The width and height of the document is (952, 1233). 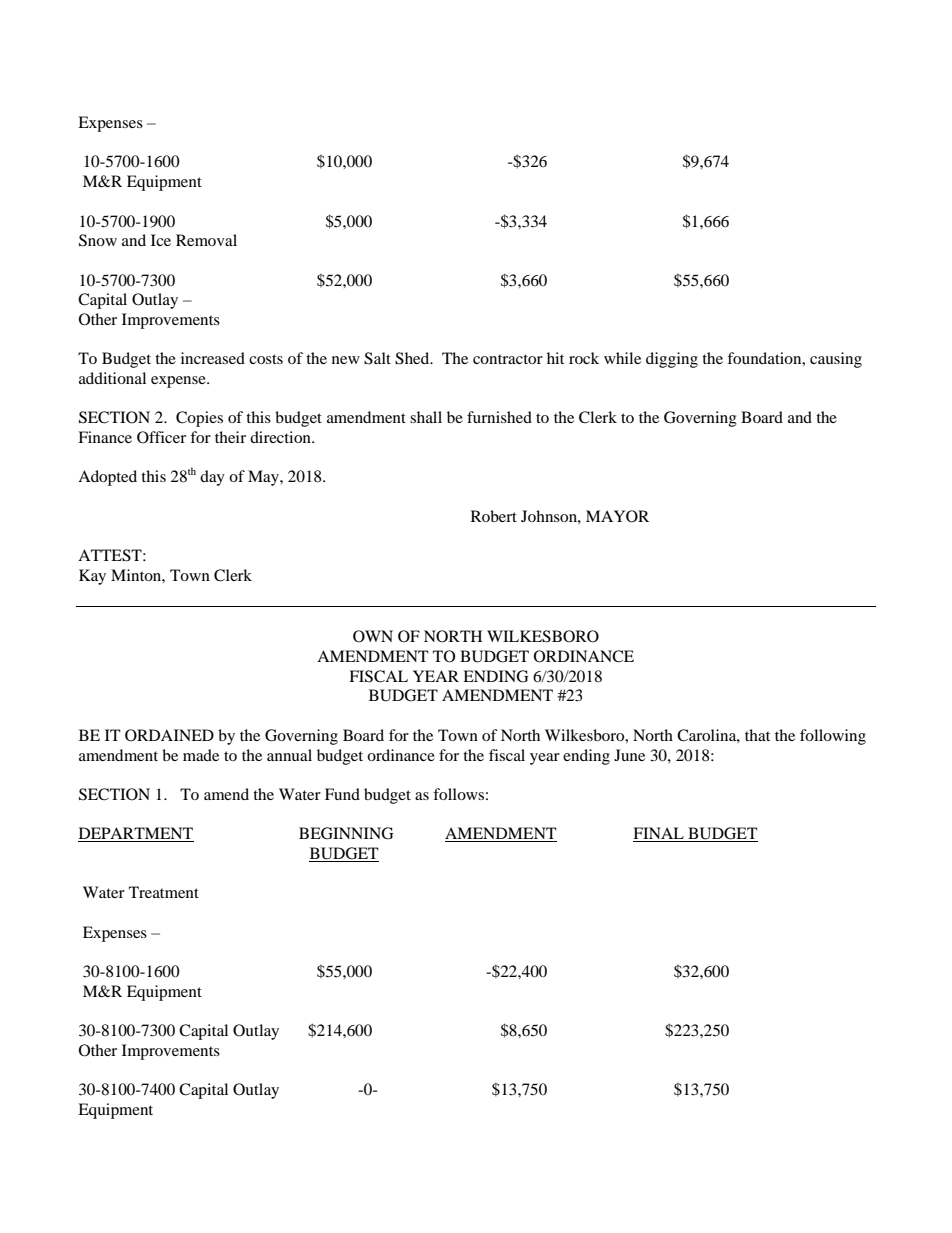 What do you see at coordinates (169, 735) in the document?
I see `ORDAINED` at bounding box center [169, 735].
